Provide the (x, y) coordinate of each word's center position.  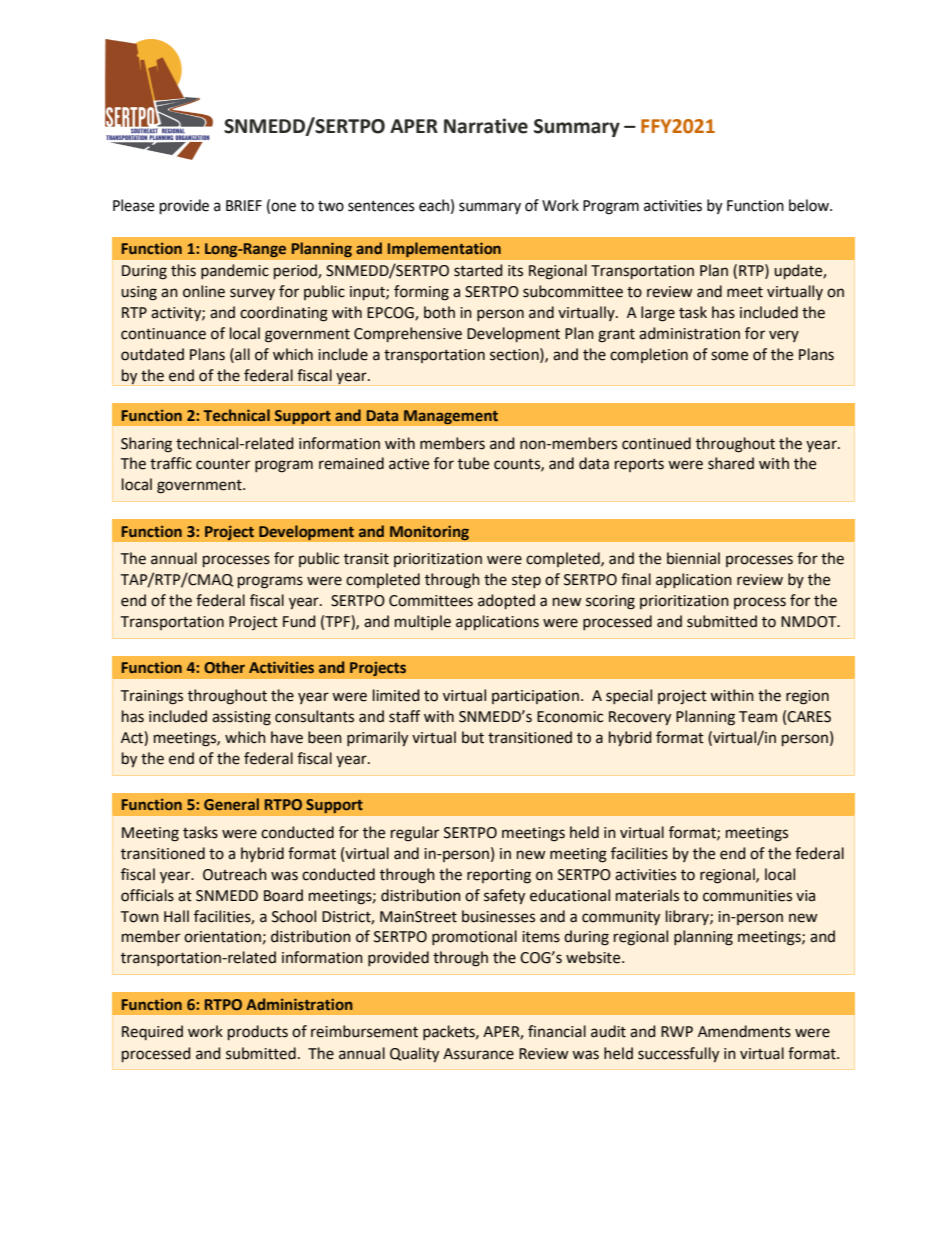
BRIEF (244, 205)
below (810, 205)
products (258, 1032)
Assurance (478, 1054)
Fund (299, 621)
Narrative (486, 126)
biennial (693, 558)
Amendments (744, 1031)
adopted (506, 601)
